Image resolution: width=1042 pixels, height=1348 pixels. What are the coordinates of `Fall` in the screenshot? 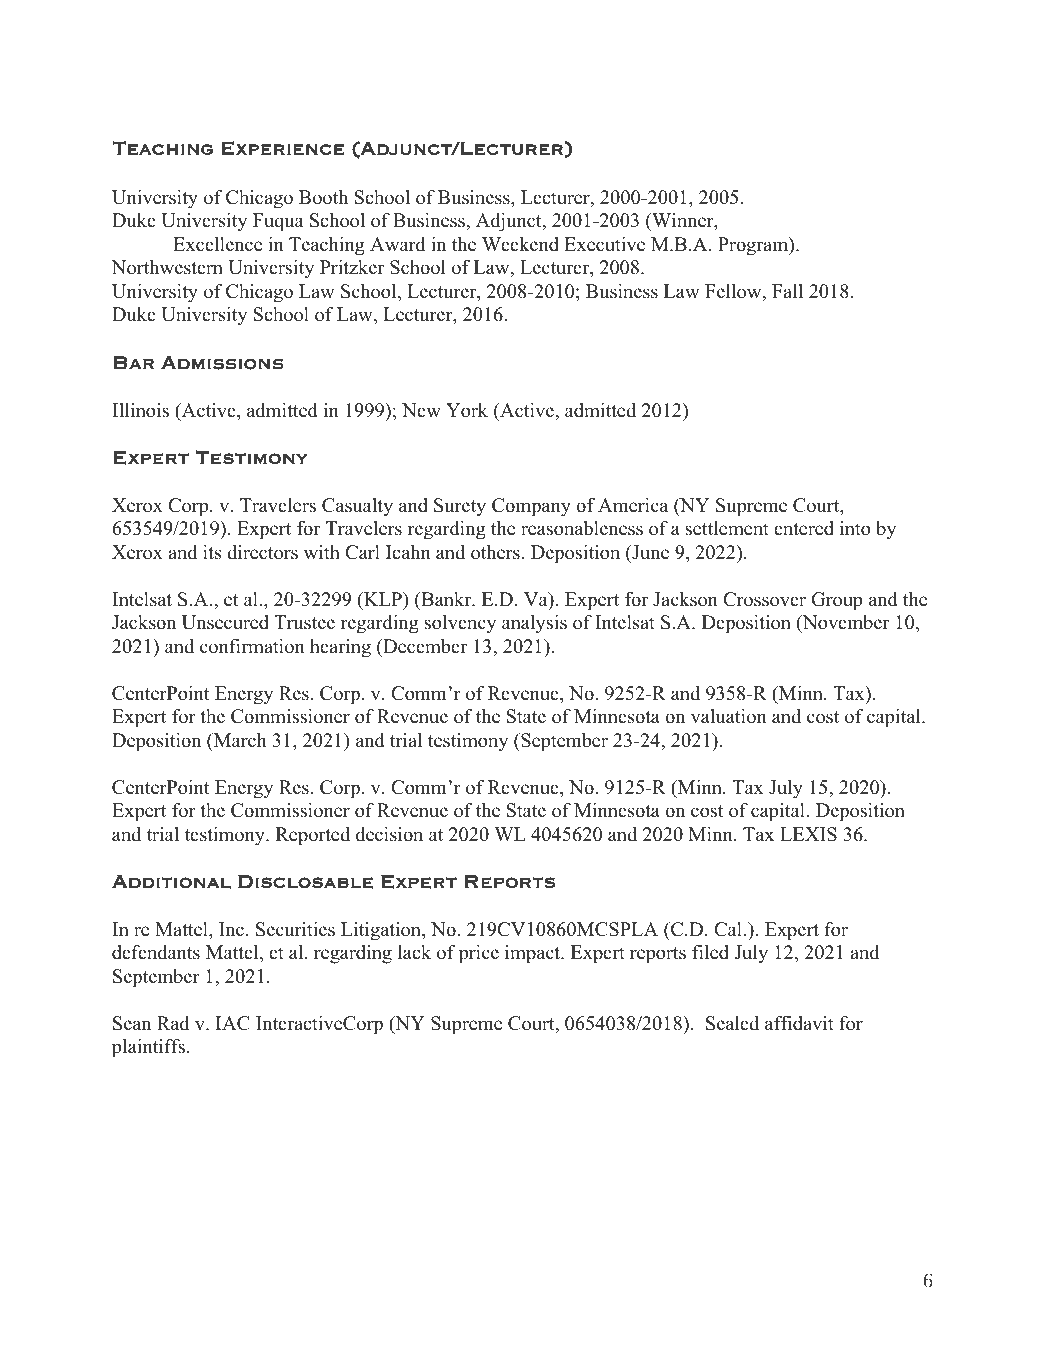 It's located at (787, 291).
